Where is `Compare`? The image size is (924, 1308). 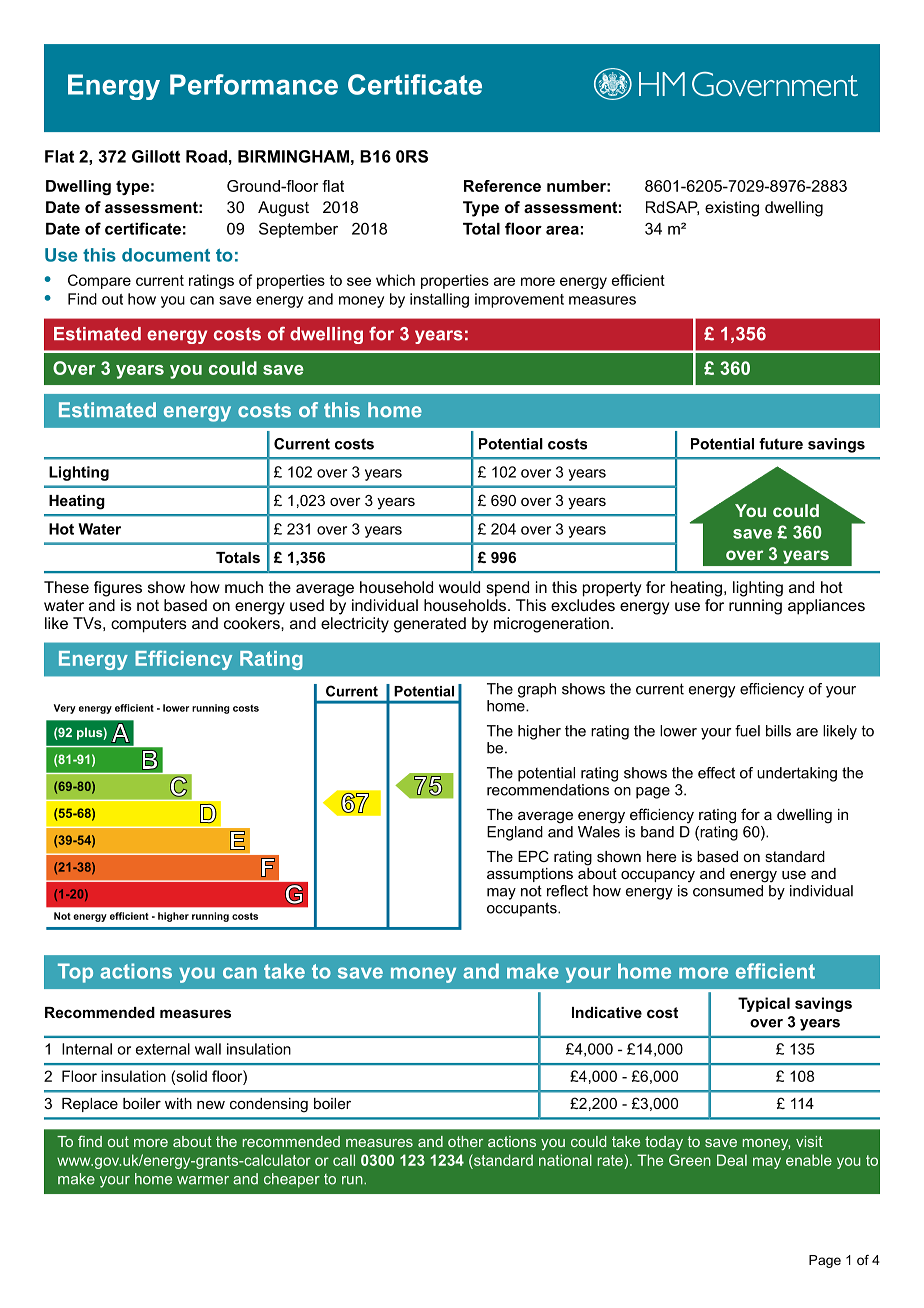 Compare is located at coordinates (99, 281).
